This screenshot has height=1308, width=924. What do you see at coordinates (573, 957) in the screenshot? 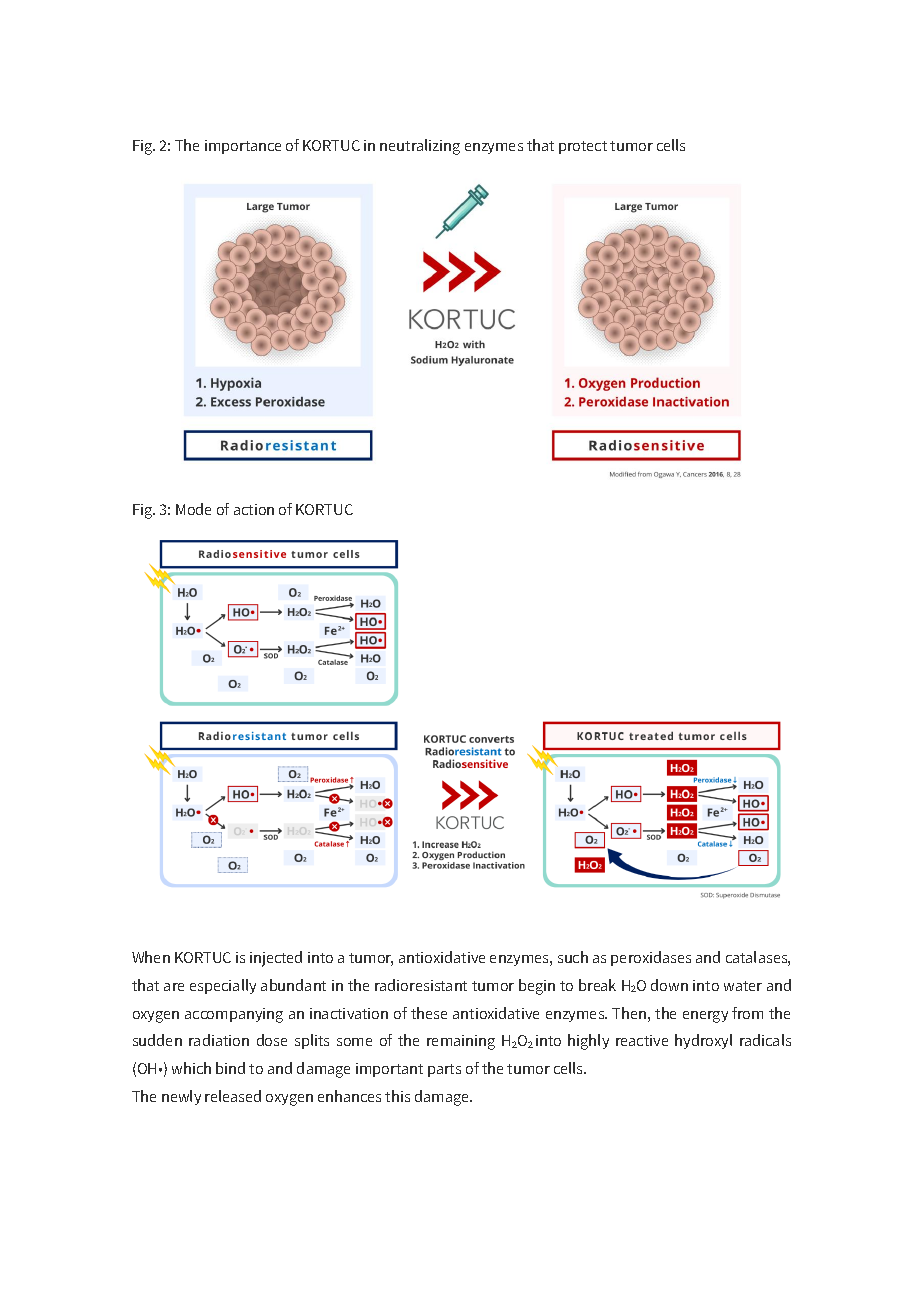
I see `such` at bounding box center [573, 957].
